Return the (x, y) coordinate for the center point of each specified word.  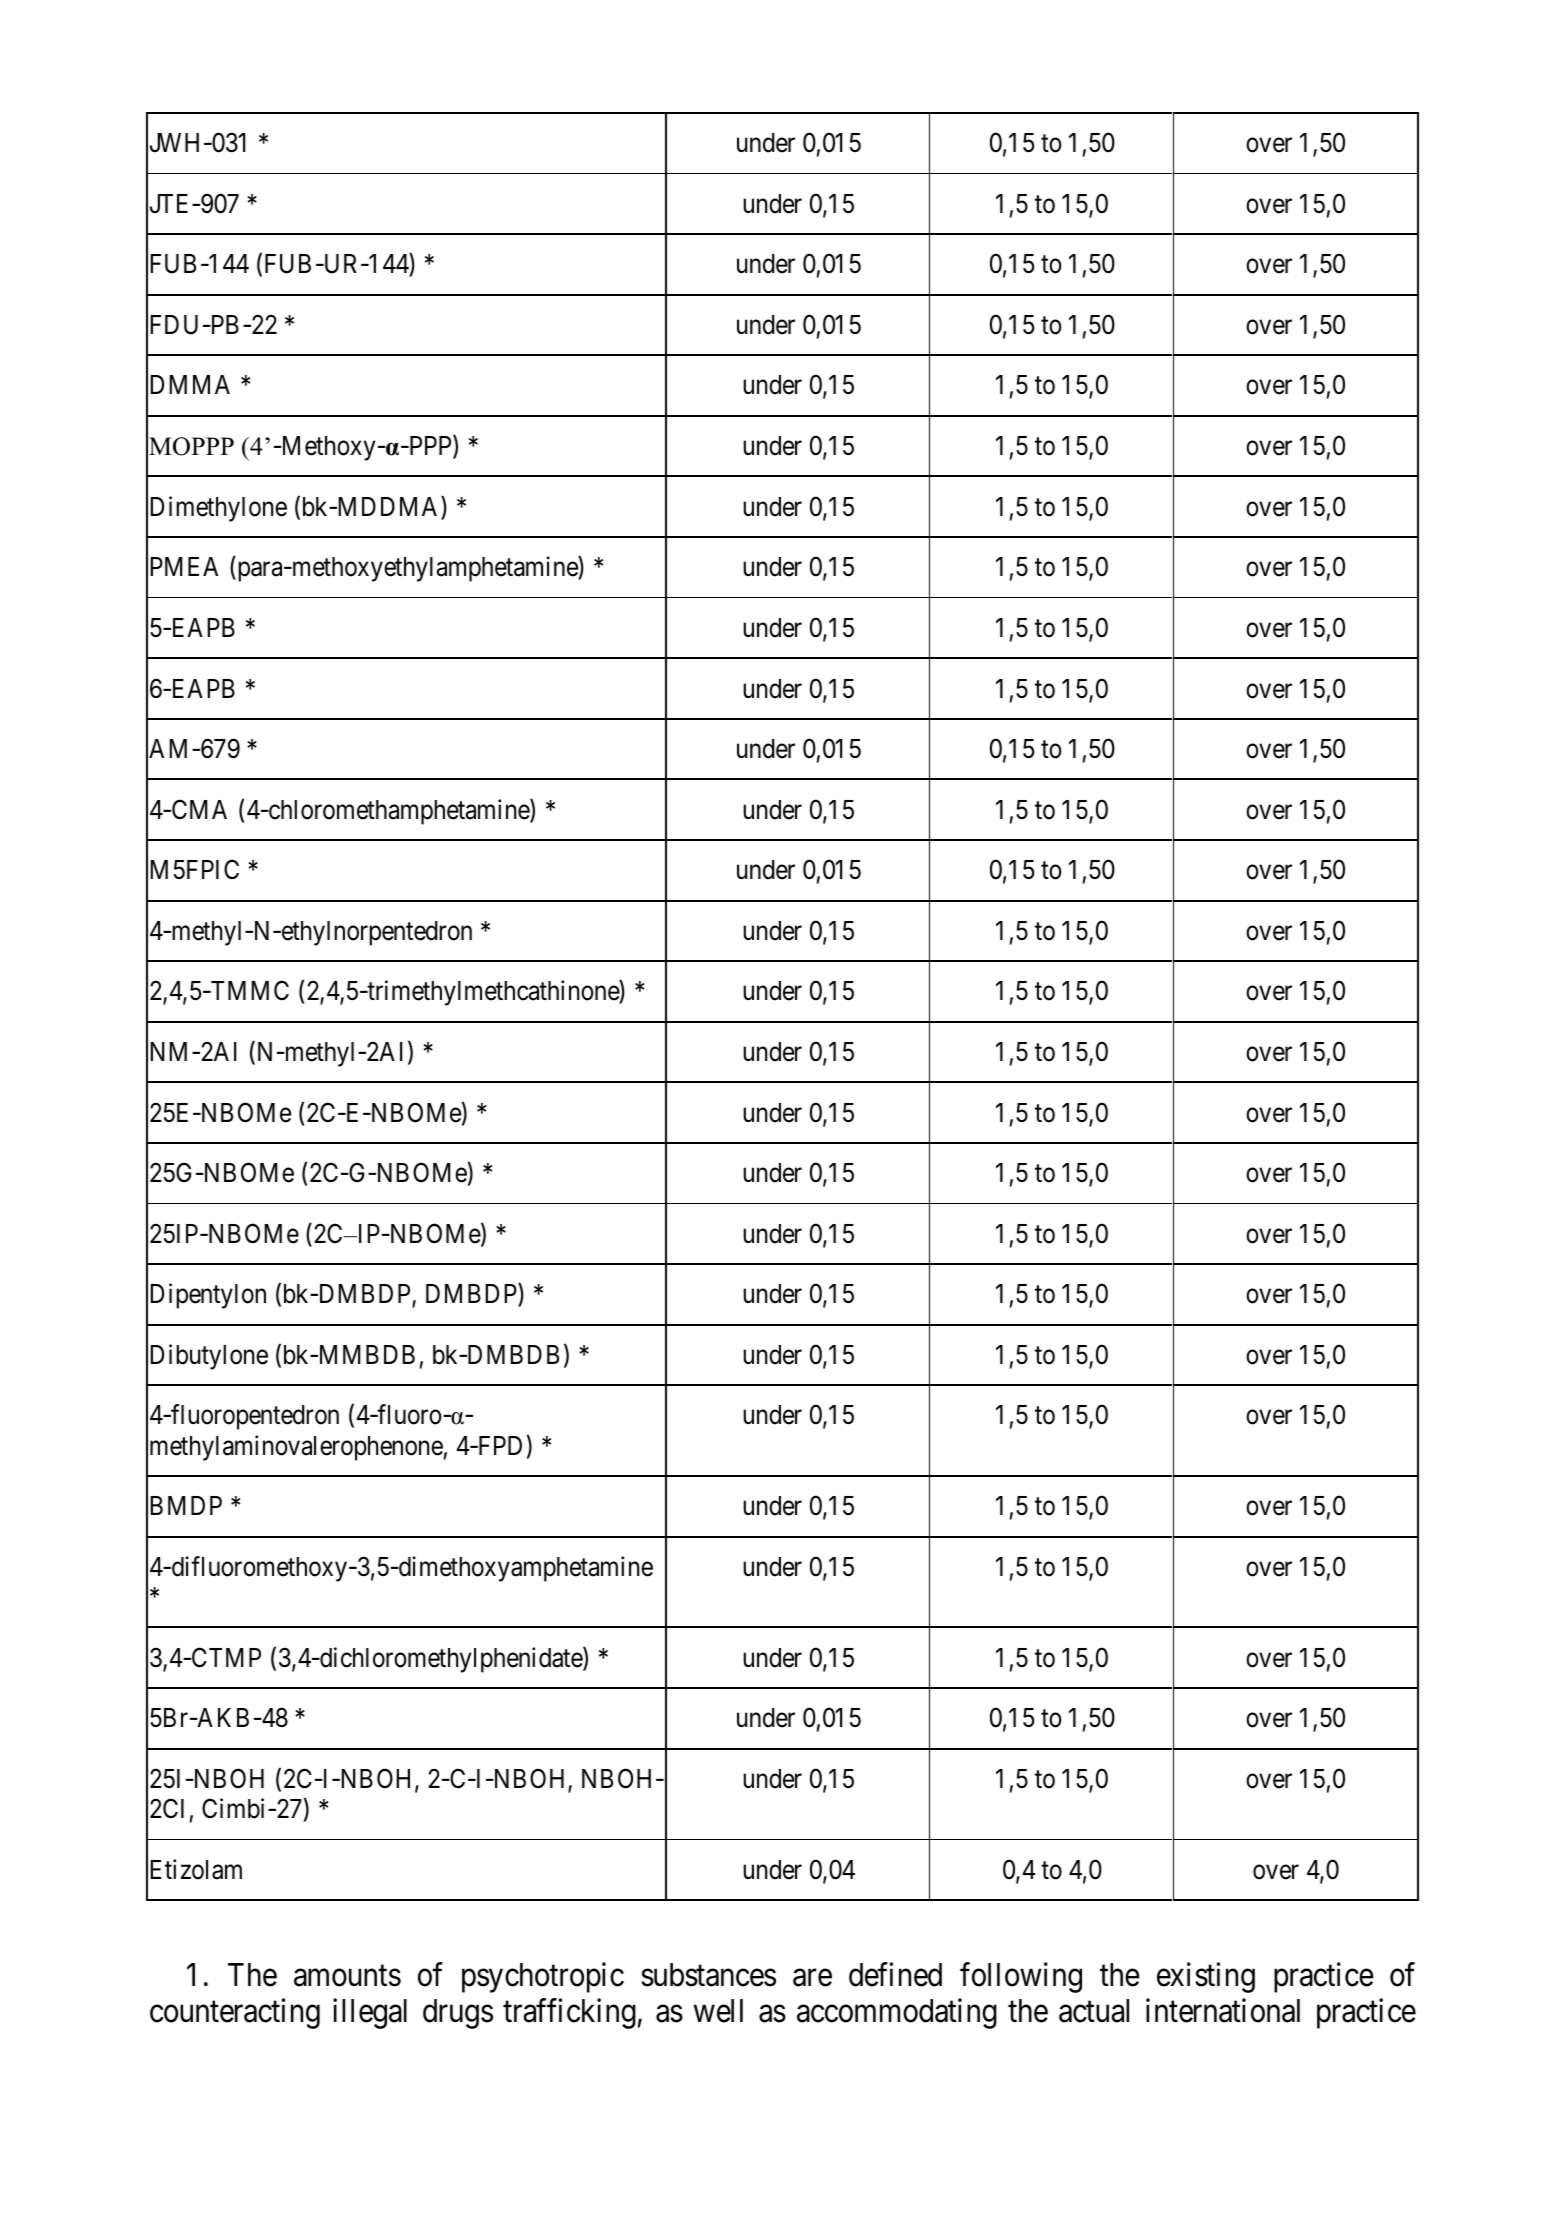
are (812, 1978)
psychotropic (543, 1977)
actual (1094, 2011)
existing (1206, 1977)
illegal (370, 2014)
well (718, 2011)
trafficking (569, 2014)
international (1223, 2011)
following (1021, 1977)
